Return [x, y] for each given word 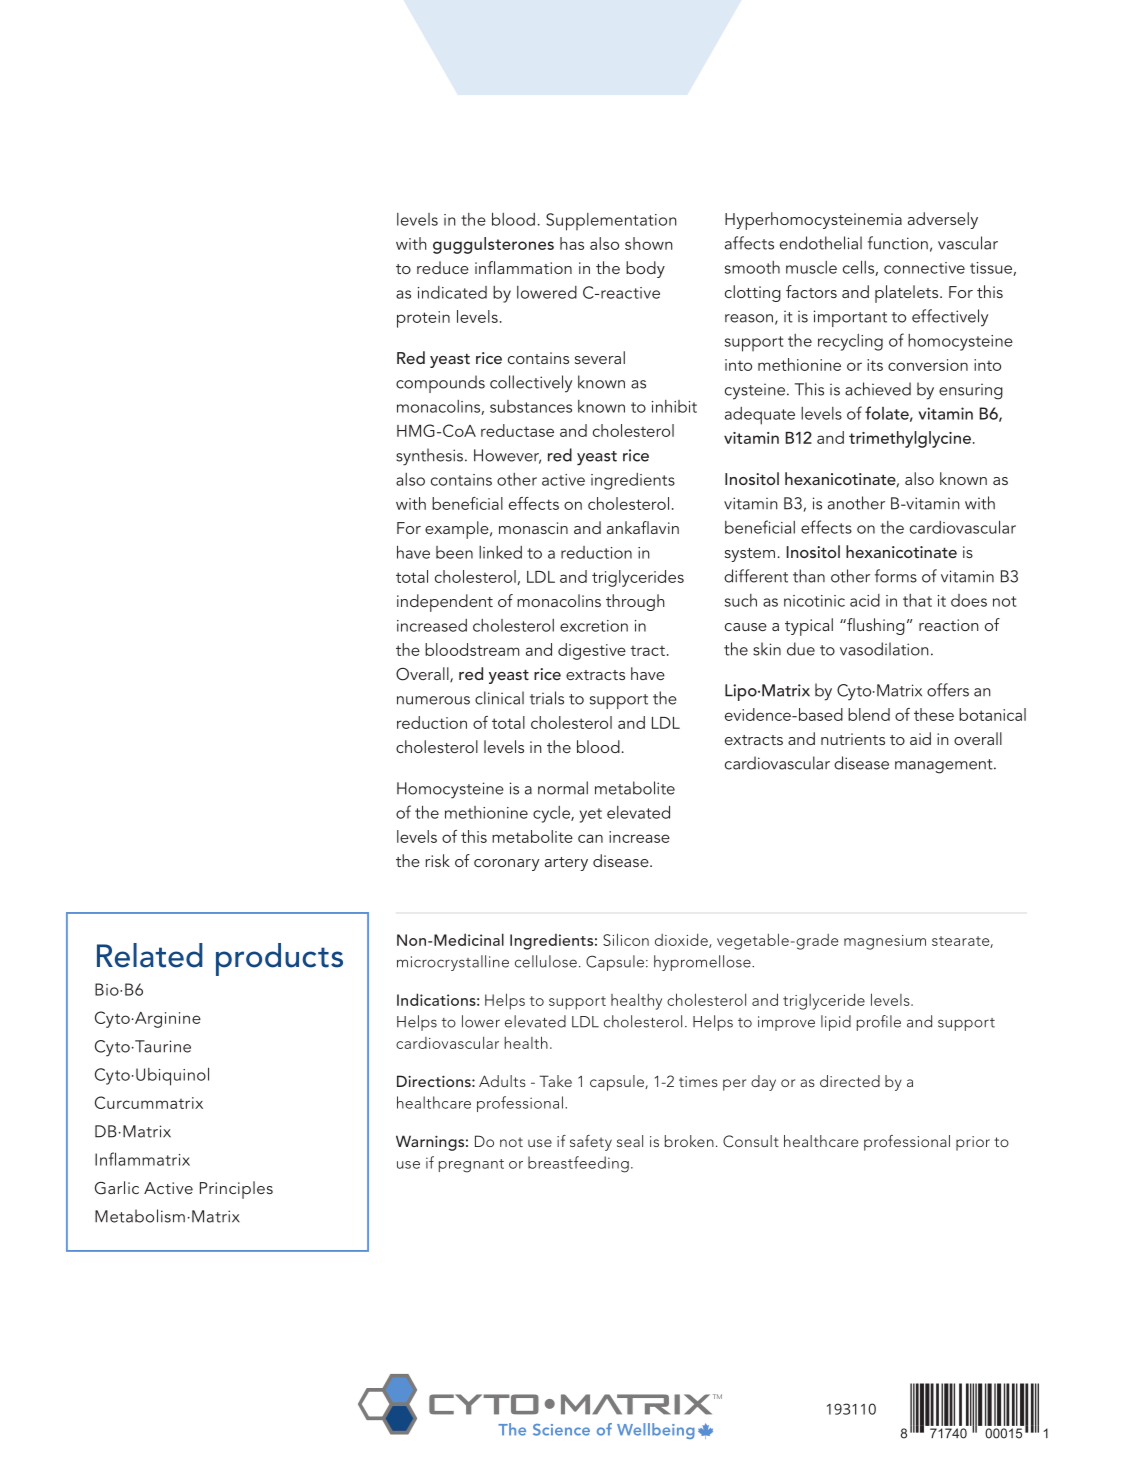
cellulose [546, 961]
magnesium [885, 942]
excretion [594, 626]
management [945, 766]
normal [563, 788]
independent [445, 603]
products [279, 959]
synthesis [429, 457]
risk [438, 860]
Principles [236, 1190]
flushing [875, 626]
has [572, 243]
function [898, 243]
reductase [517, 430]
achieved [878, 389]
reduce [443, 267]
